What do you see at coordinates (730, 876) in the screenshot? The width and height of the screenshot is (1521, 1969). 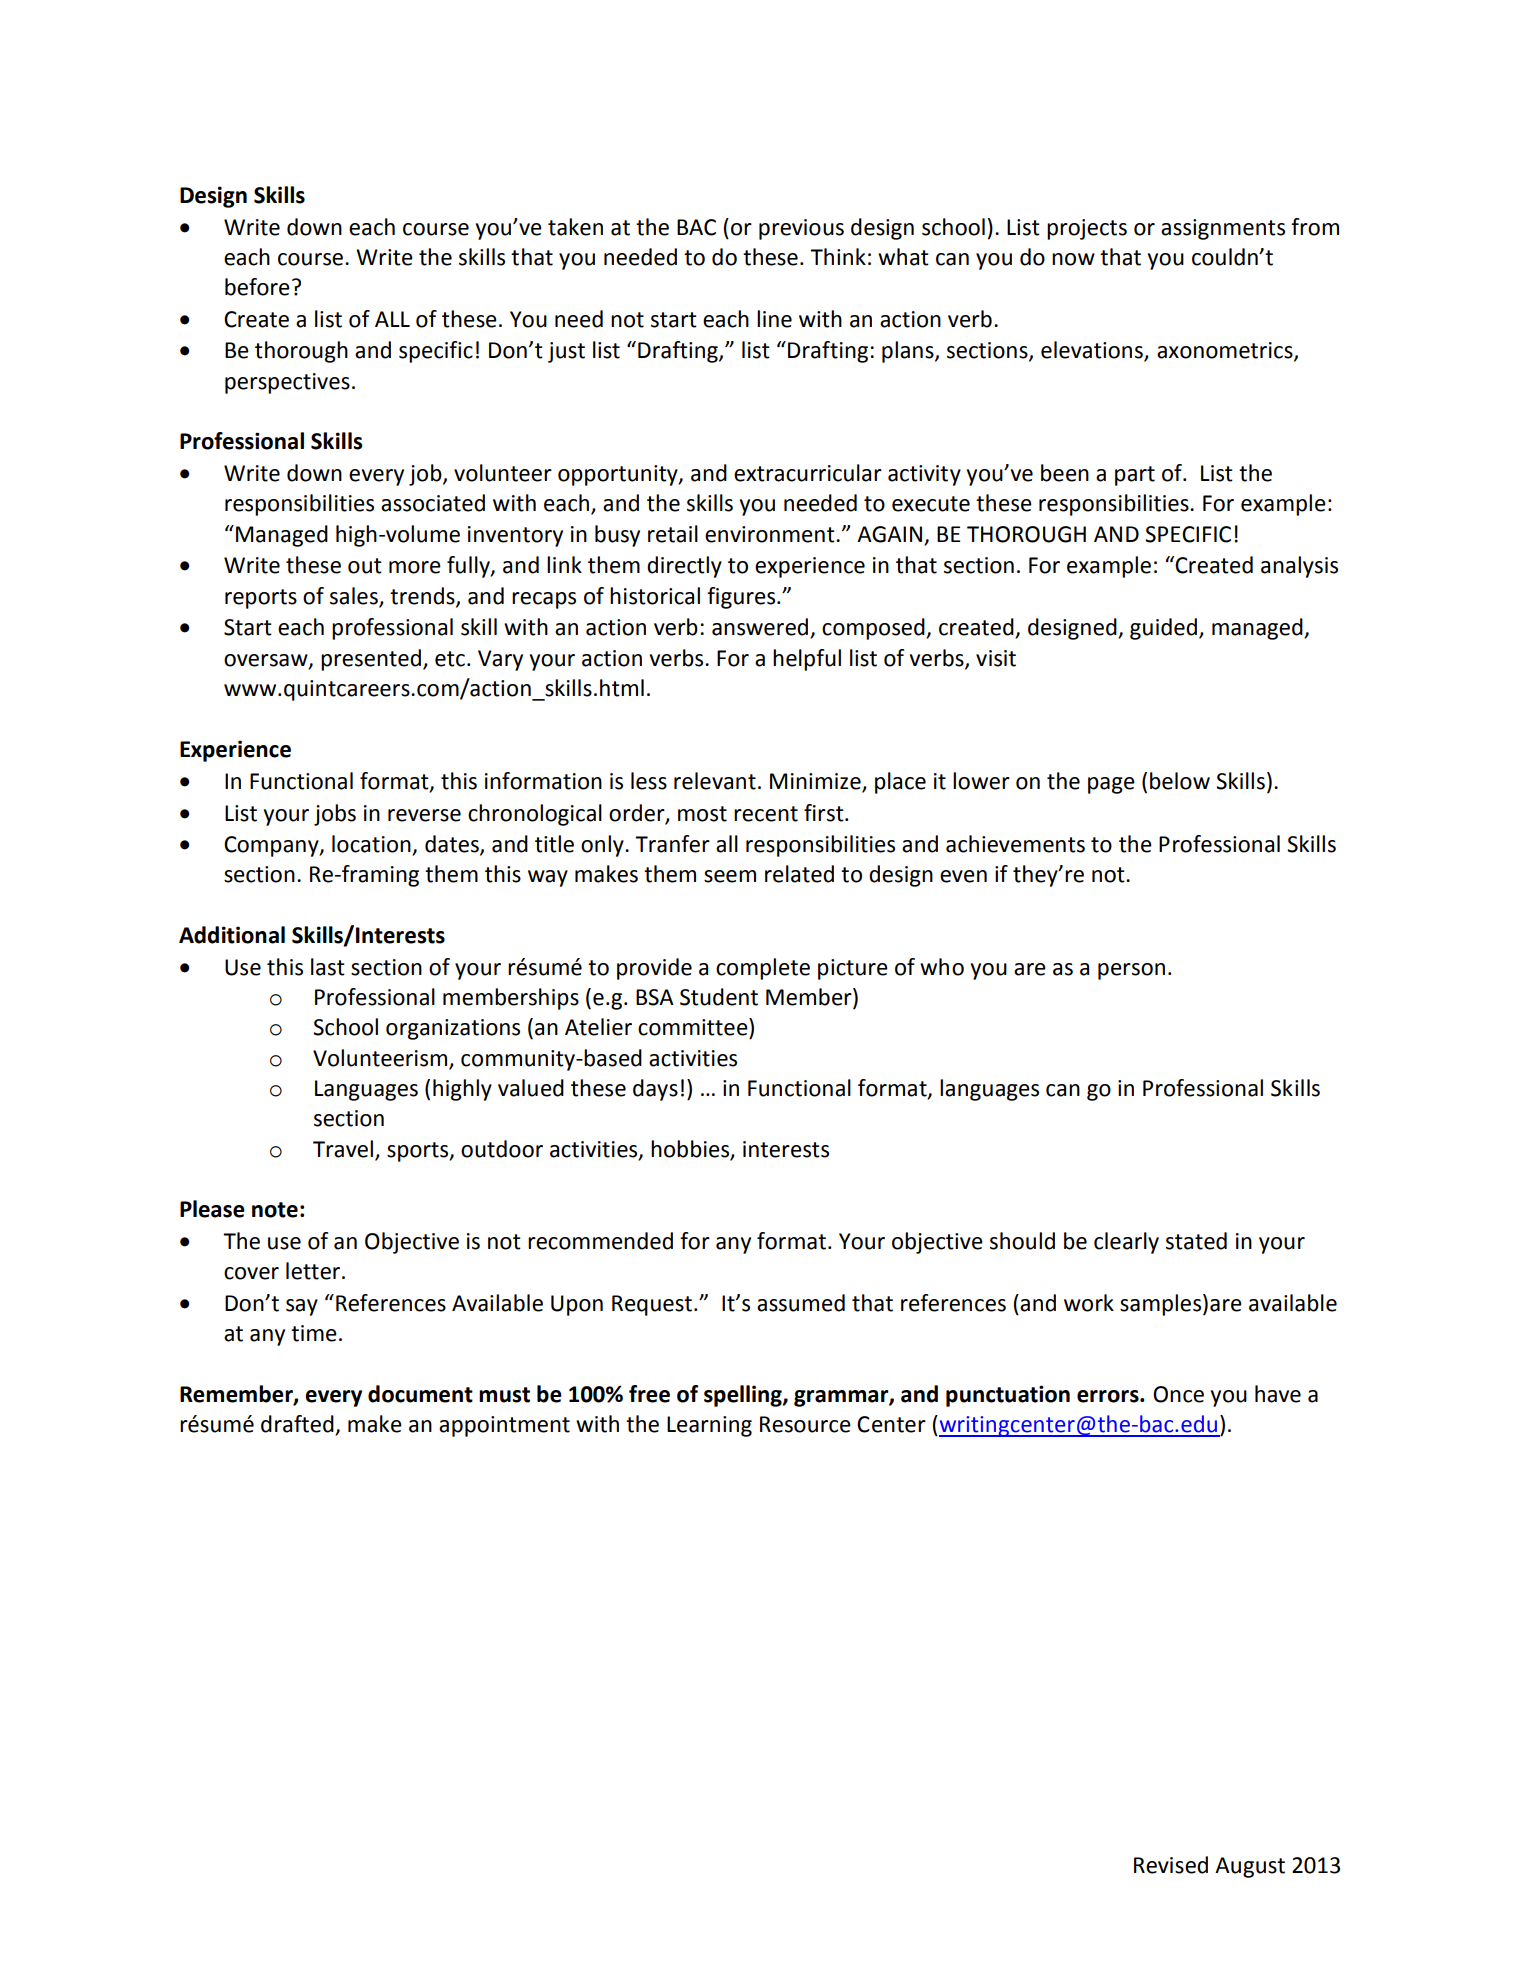 I see `seem` at bounding box center [730, 876].
